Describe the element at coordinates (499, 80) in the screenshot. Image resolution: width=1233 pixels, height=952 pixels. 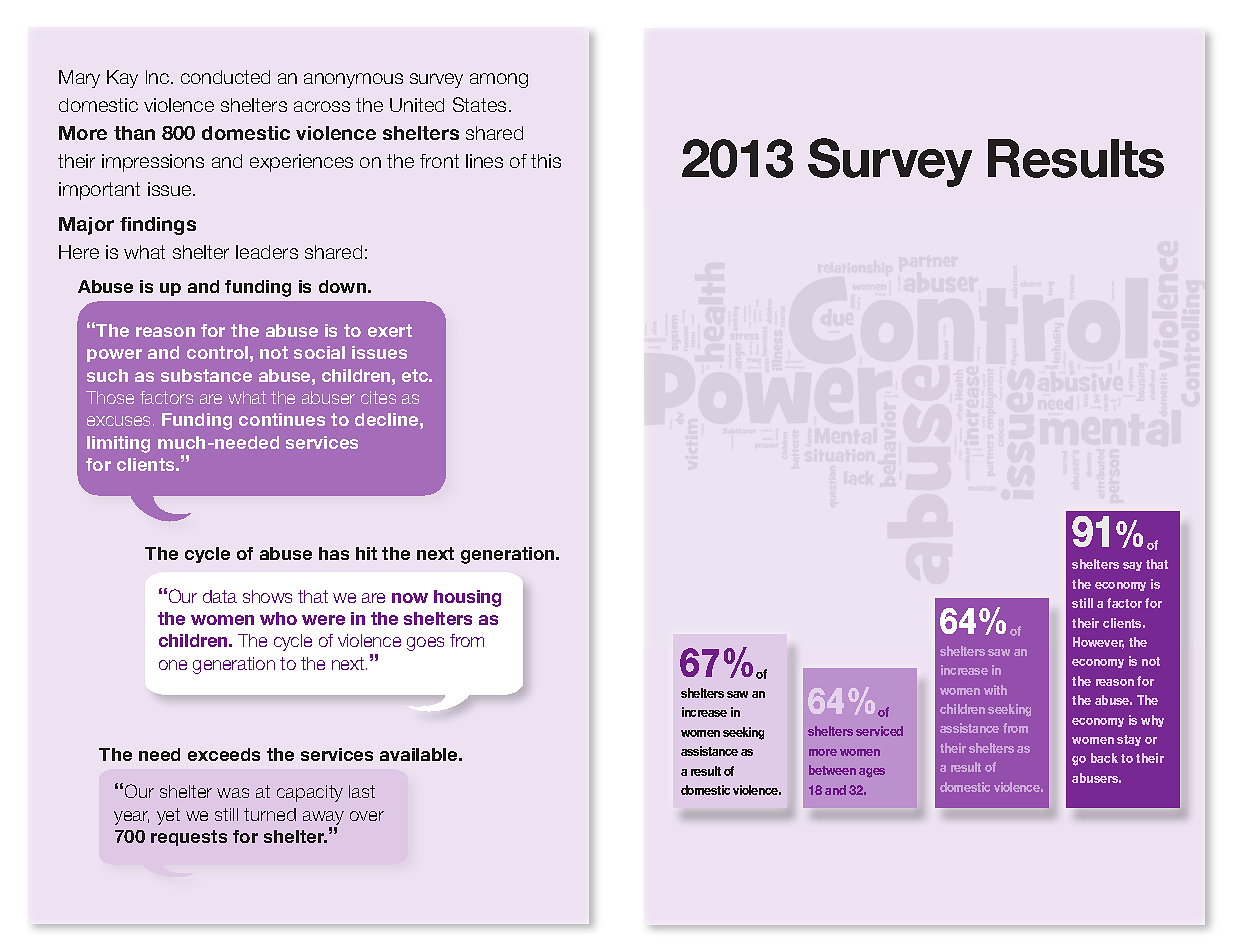
I see `among` at that location.
